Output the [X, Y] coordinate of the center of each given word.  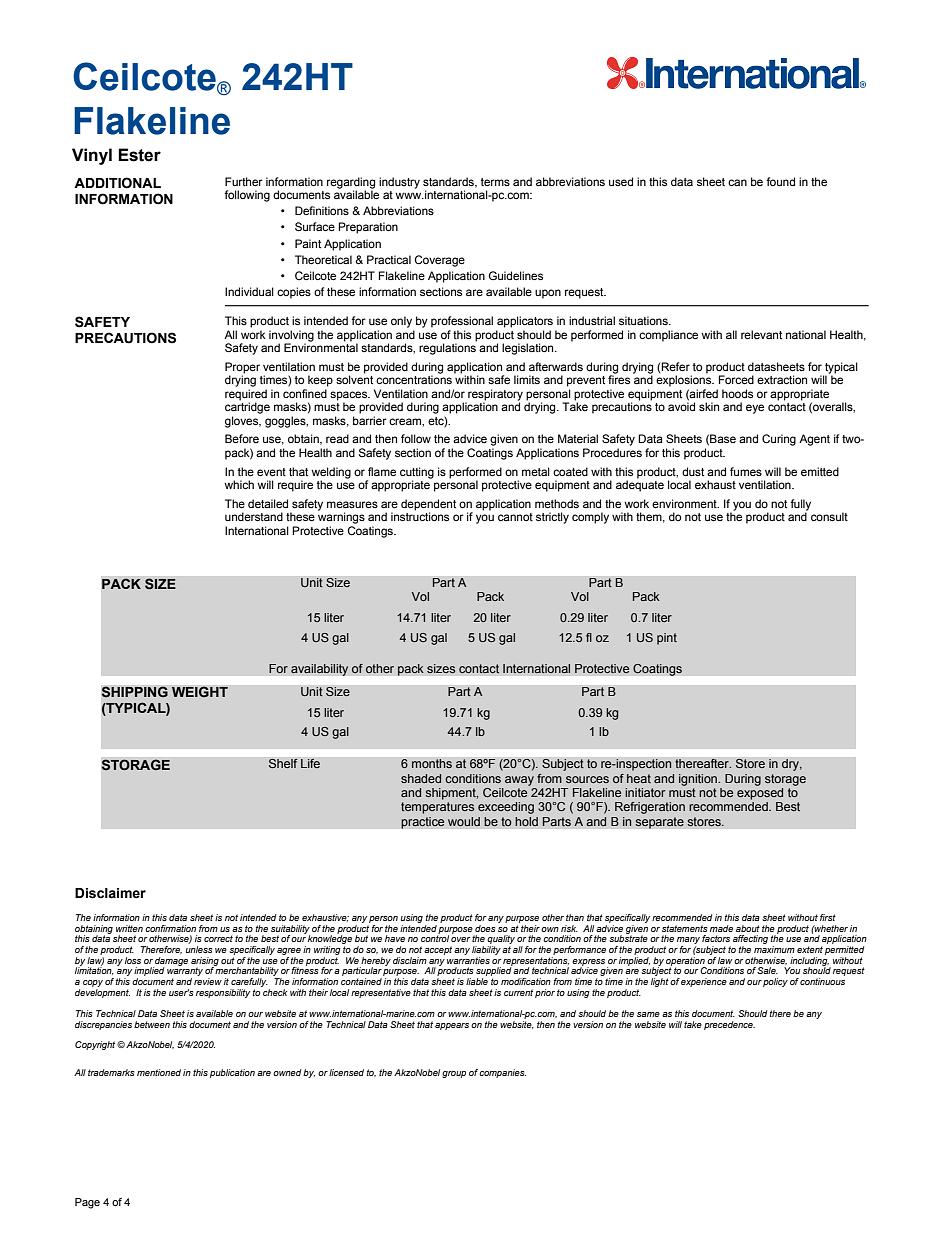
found [780, 181]
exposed [760, 794]
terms [495, 182]
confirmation [170, 928]
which [239, 484]
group [454, 1074]
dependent [428, 506]
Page [87, 1203]
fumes [746, 471]
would [464, 821]
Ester [139, 155]
